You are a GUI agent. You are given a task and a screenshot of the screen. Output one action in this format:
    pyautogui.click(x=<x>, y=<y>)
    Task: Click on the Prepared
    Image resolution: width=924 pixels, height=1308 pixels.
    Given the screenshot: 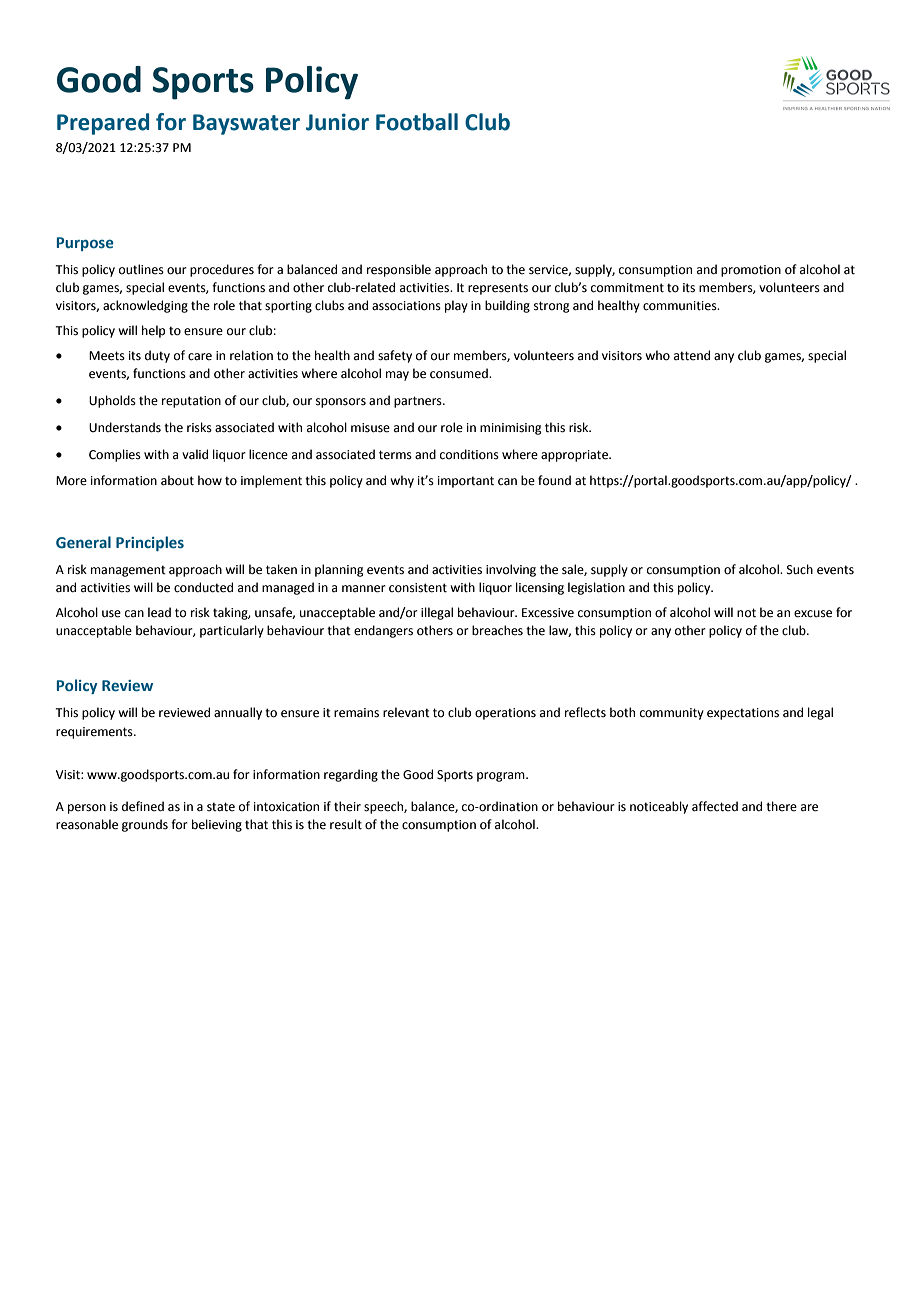 What is the action you would take?
    pyautogui.click(x=103, y=124)
